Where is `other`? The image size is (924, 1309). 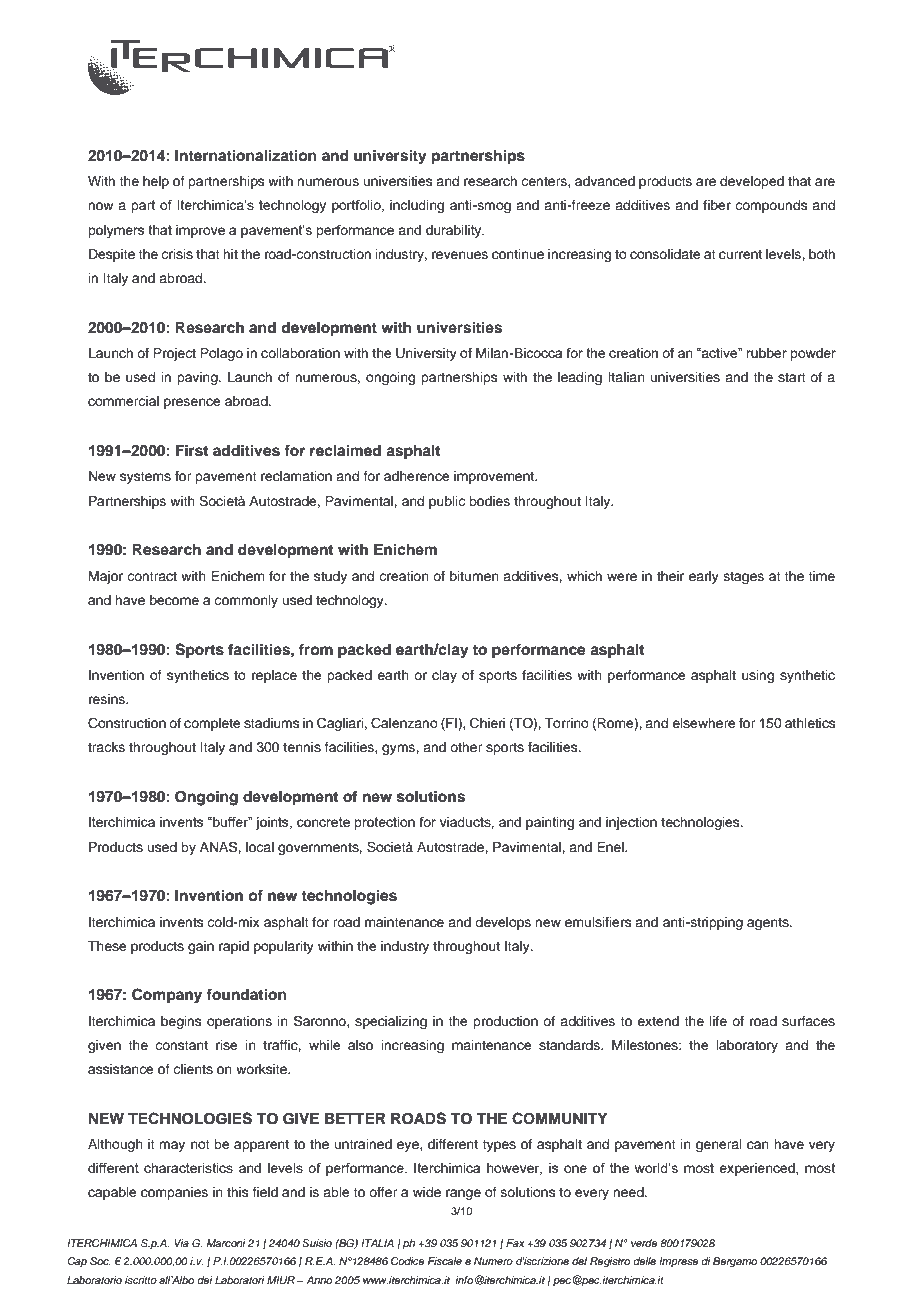
other is located at coordinates (466, 747).
